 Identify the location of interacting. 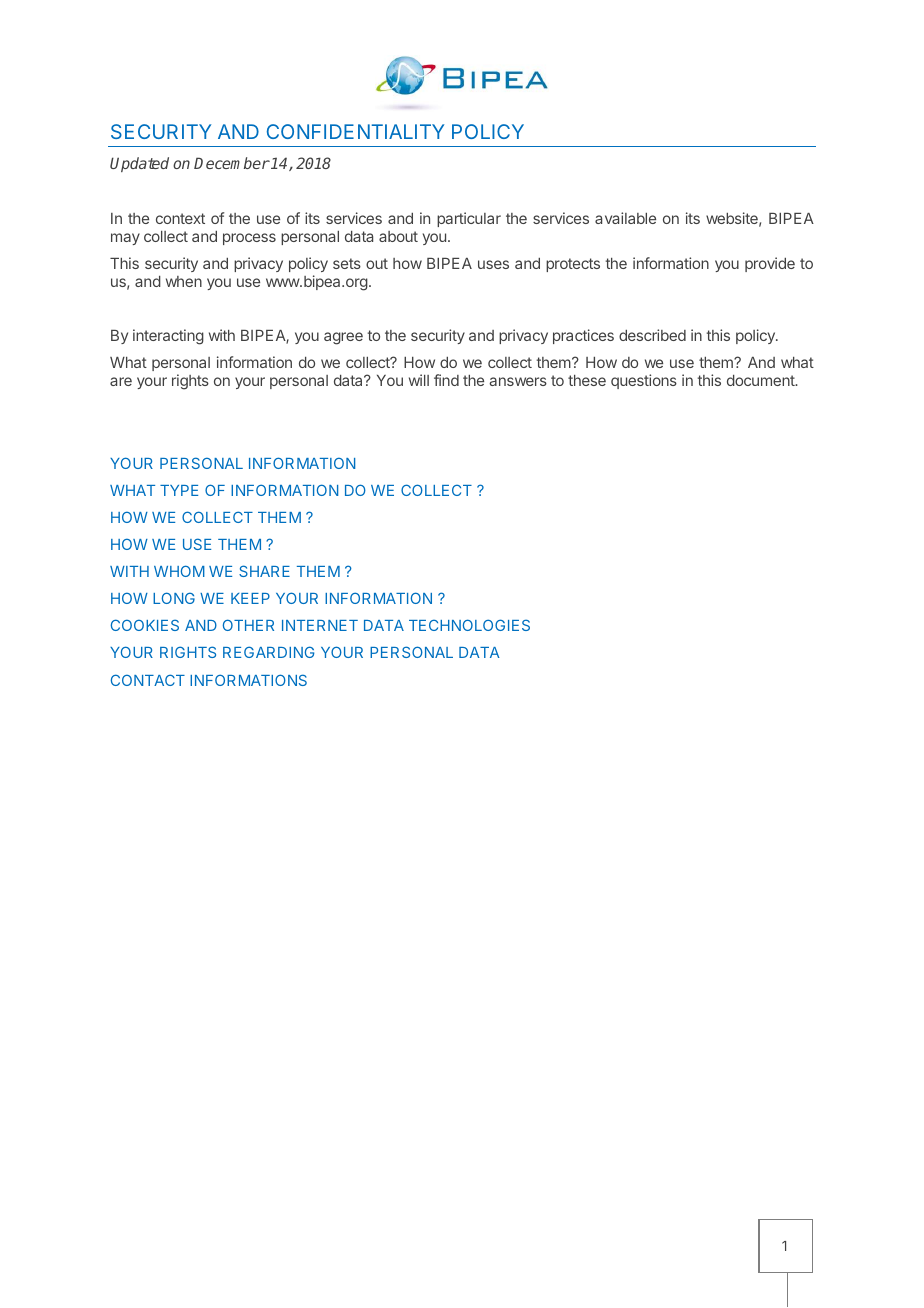
(168, 337).
